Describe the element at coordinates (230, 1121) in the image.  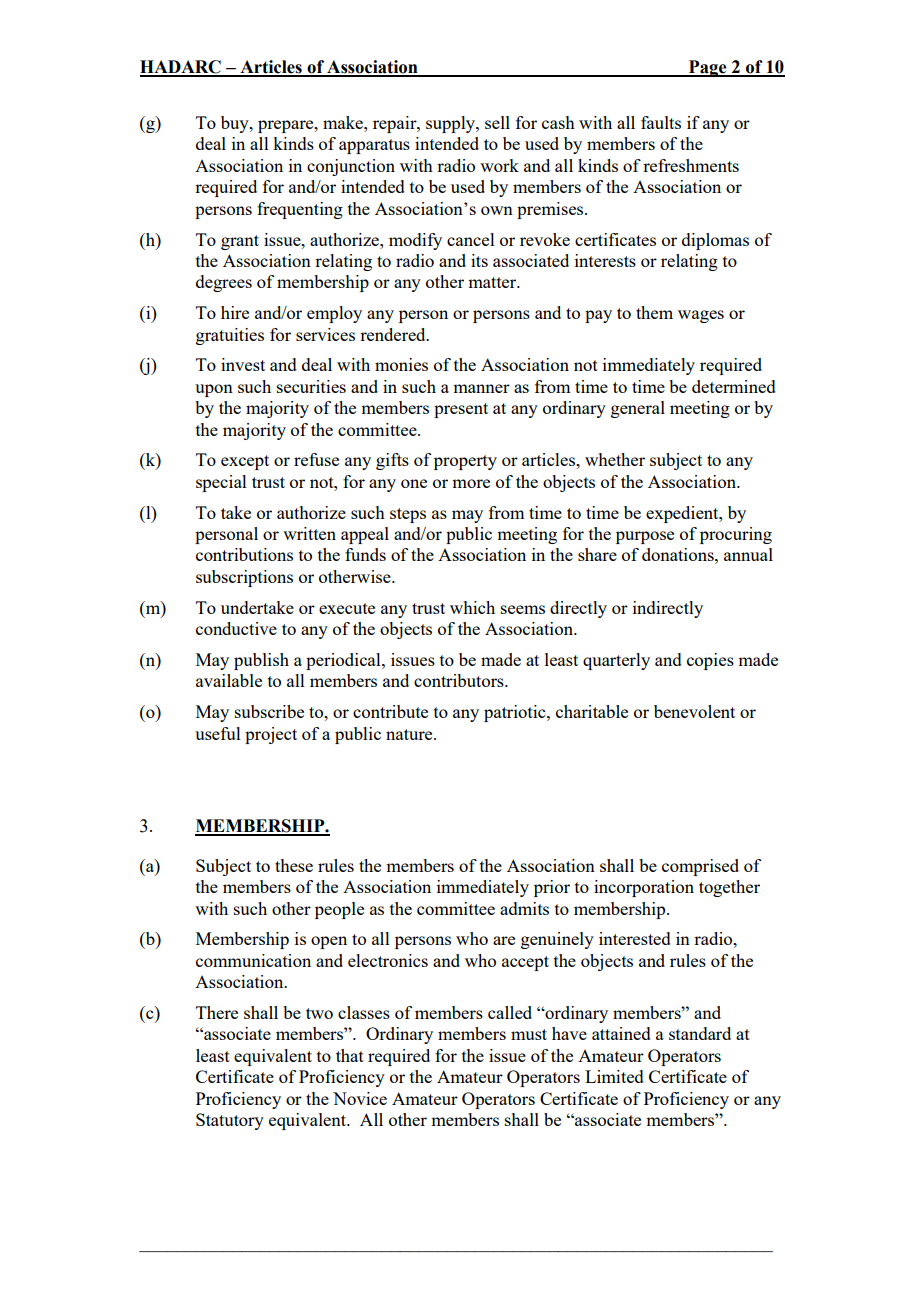
I see `Statutory` at that location.
